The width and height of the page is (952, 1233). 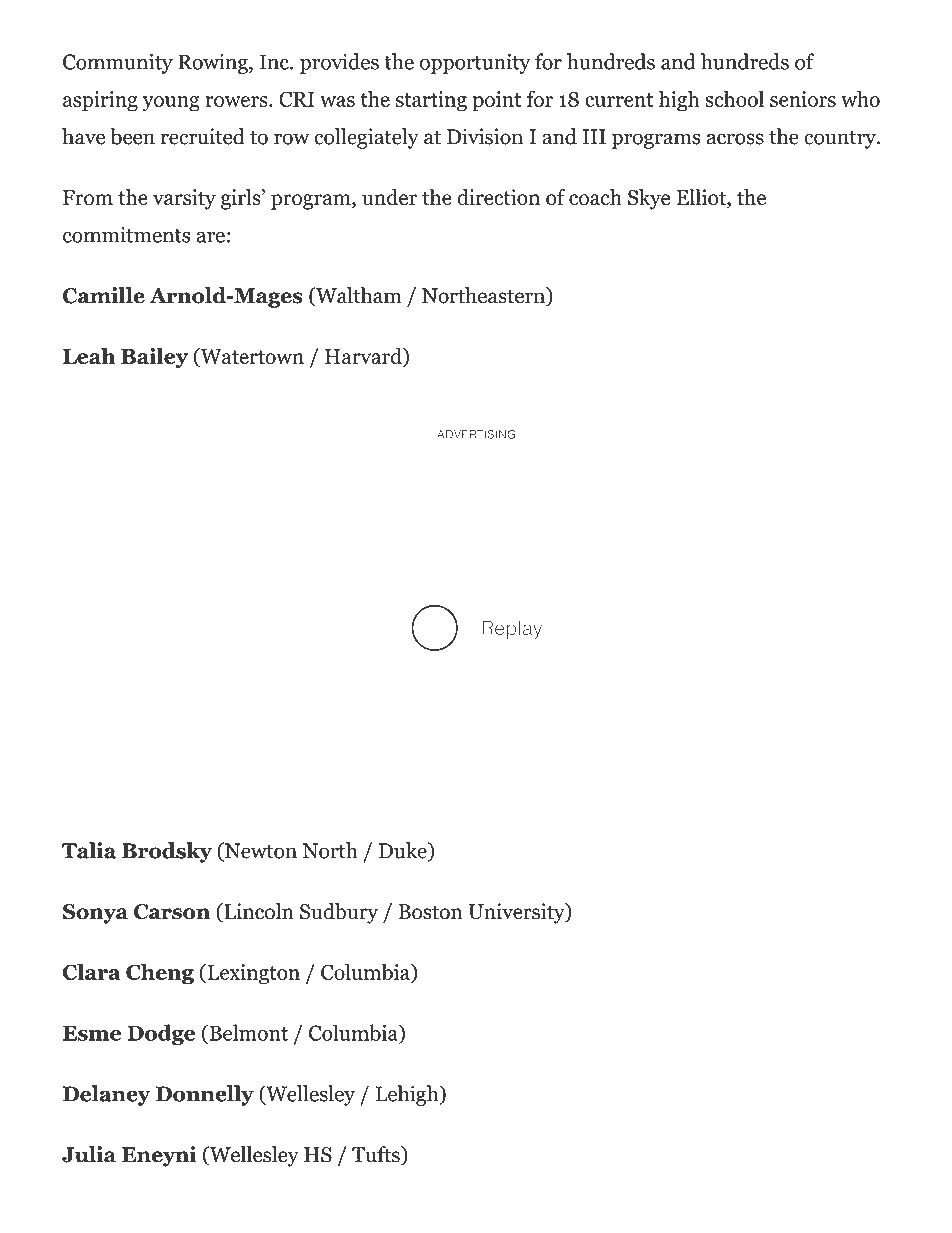 What do you see at coordinates (154, 358) in the page?
I see `Bailey` at bounding box center [154, 358].
